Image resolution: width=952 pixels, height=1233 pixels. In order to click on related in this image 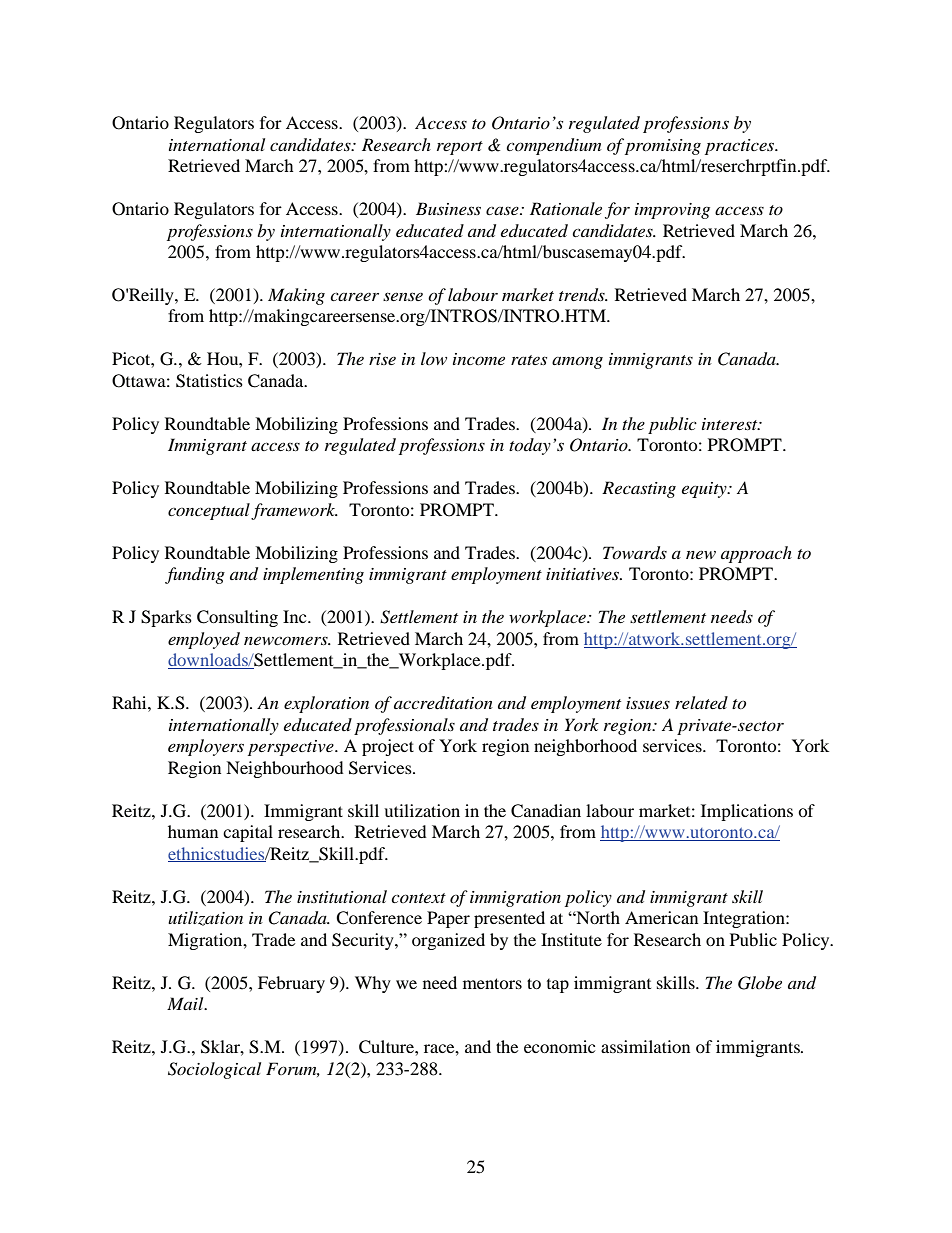, I will do `click(701, 702)`.
